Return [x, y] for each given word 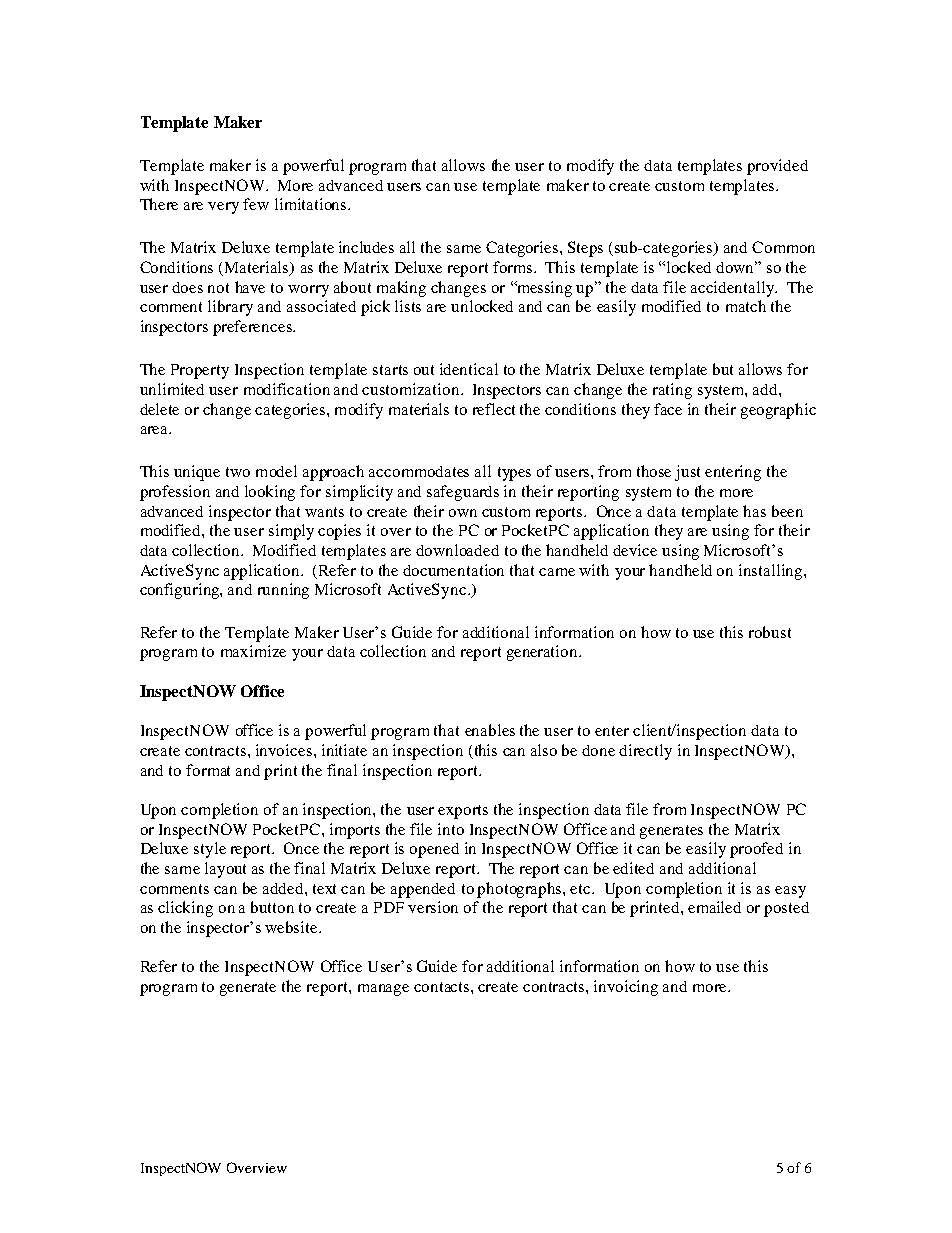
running [283, 591]
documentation [453, 570]
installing [770, 572]
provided [777, 167]
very [223, 208]
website [292, 927]
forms [514, 267]
